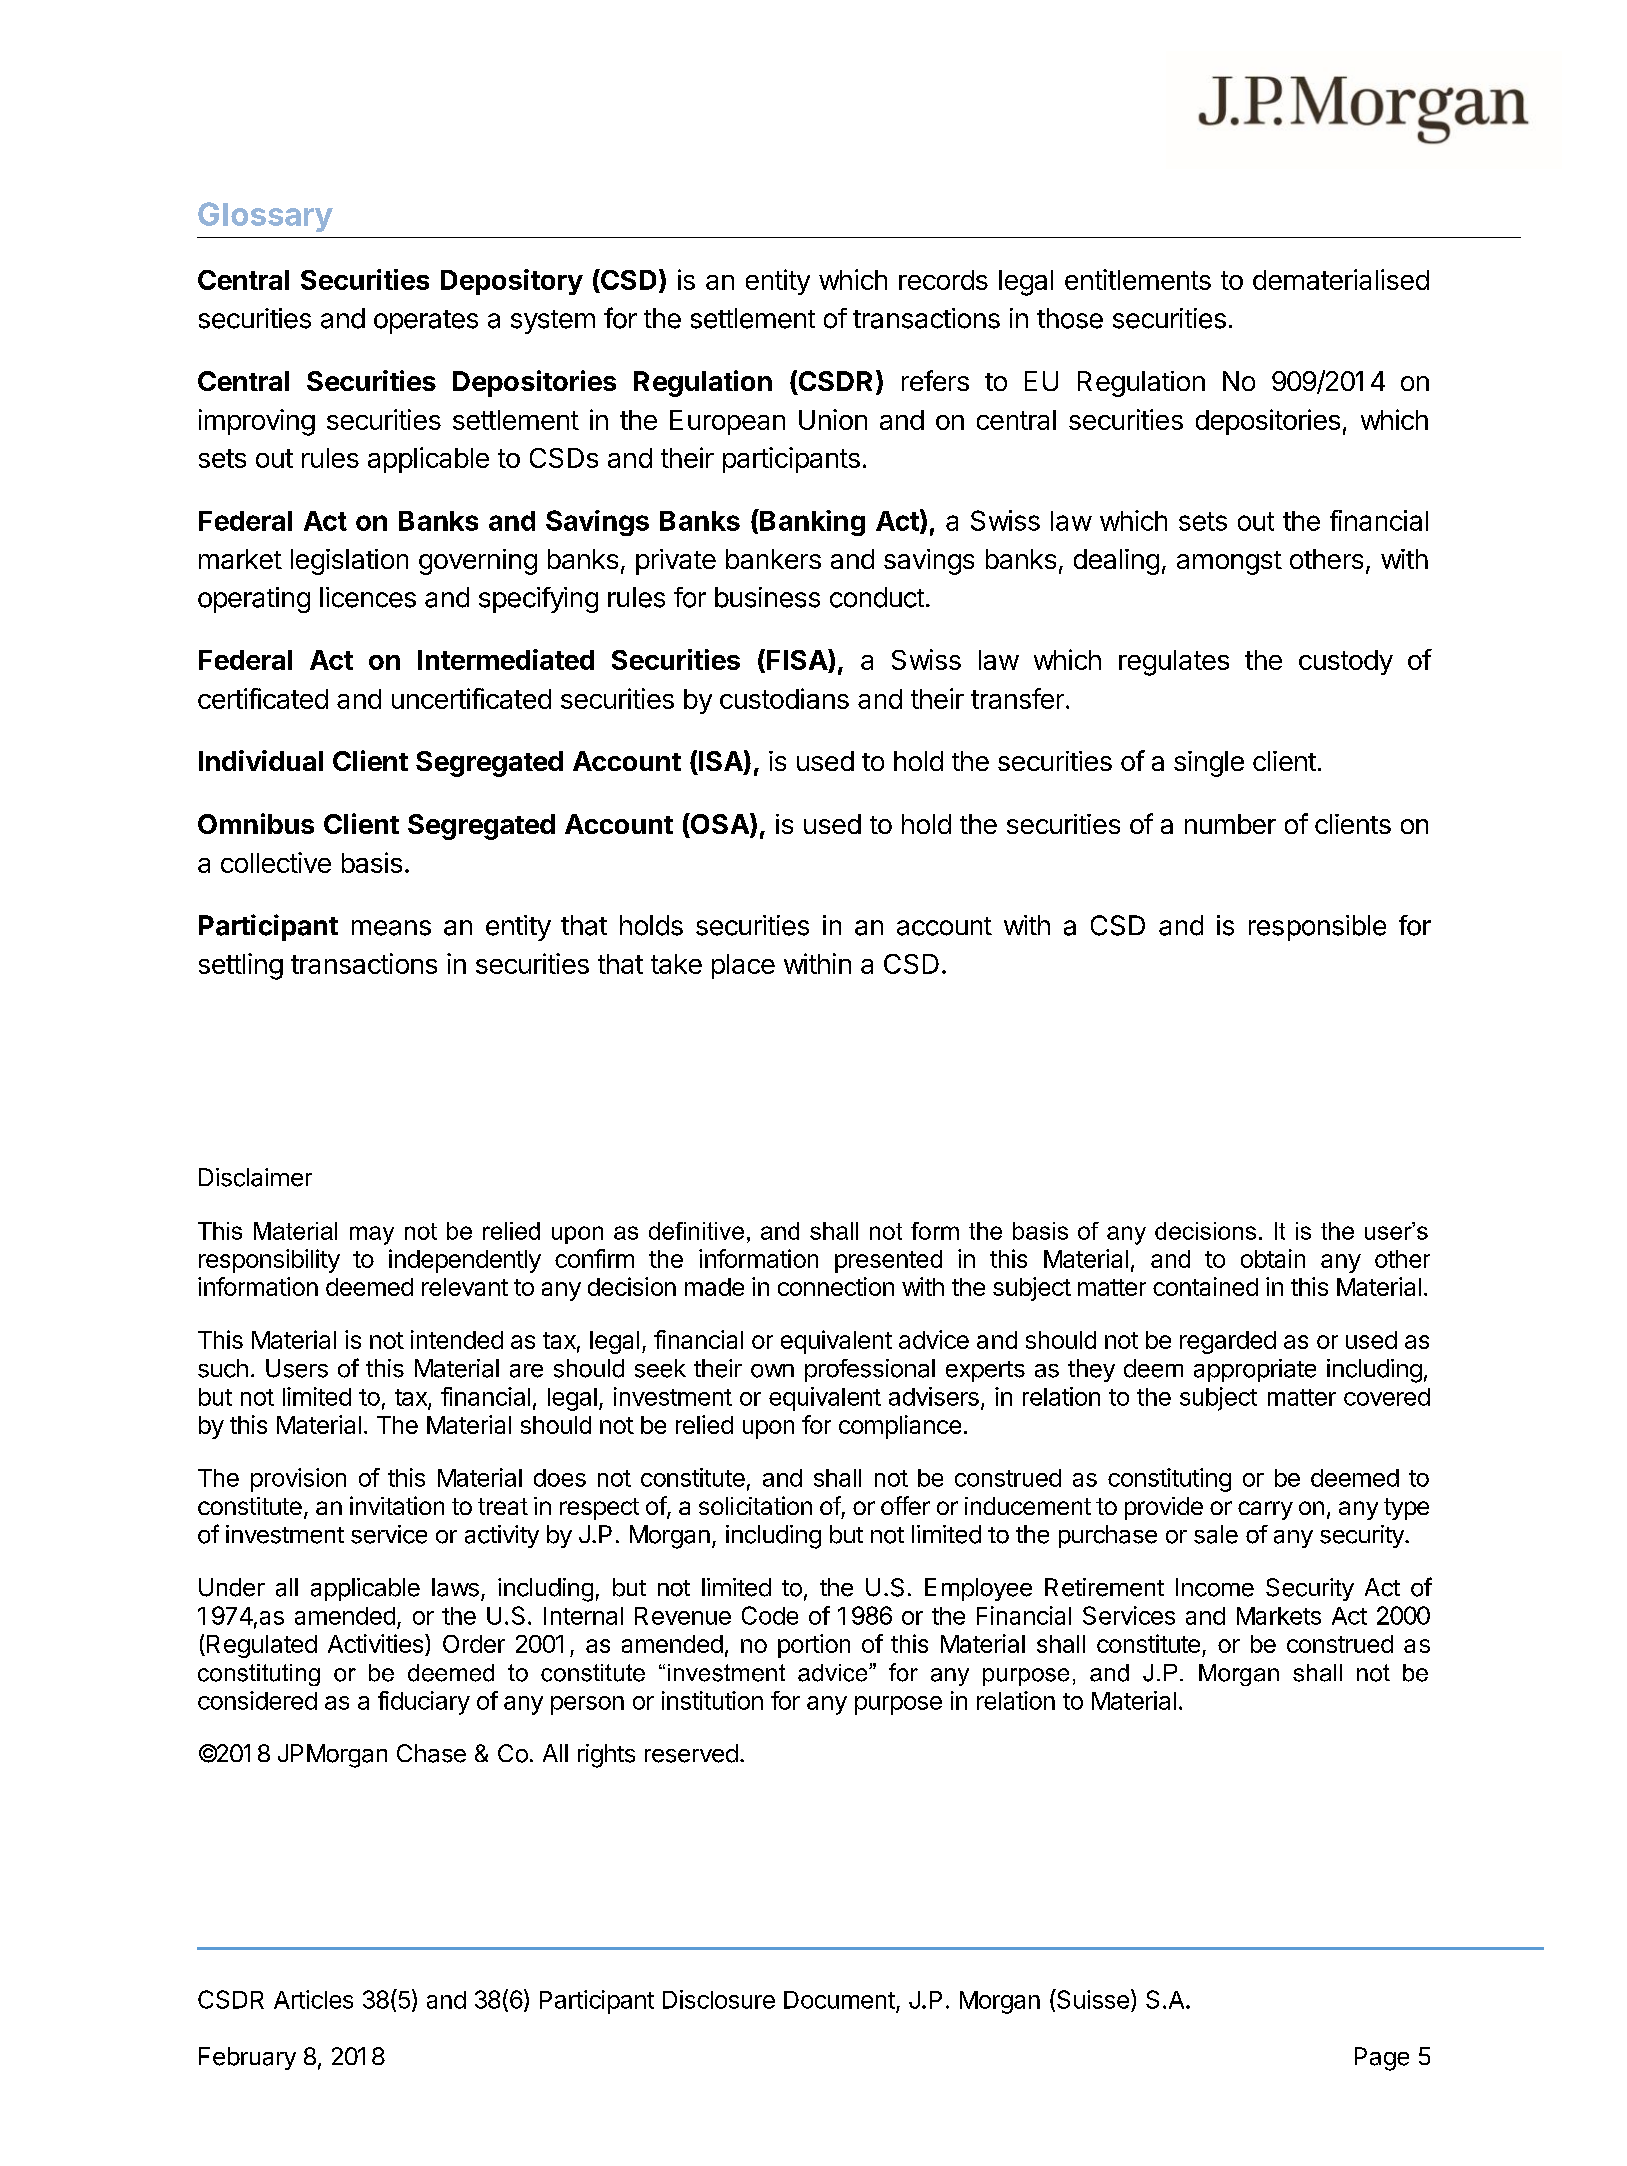  What do you see at coordinates (1209, 764) in the screenshot?
I see `single` at bounding box center [1209, 764].
